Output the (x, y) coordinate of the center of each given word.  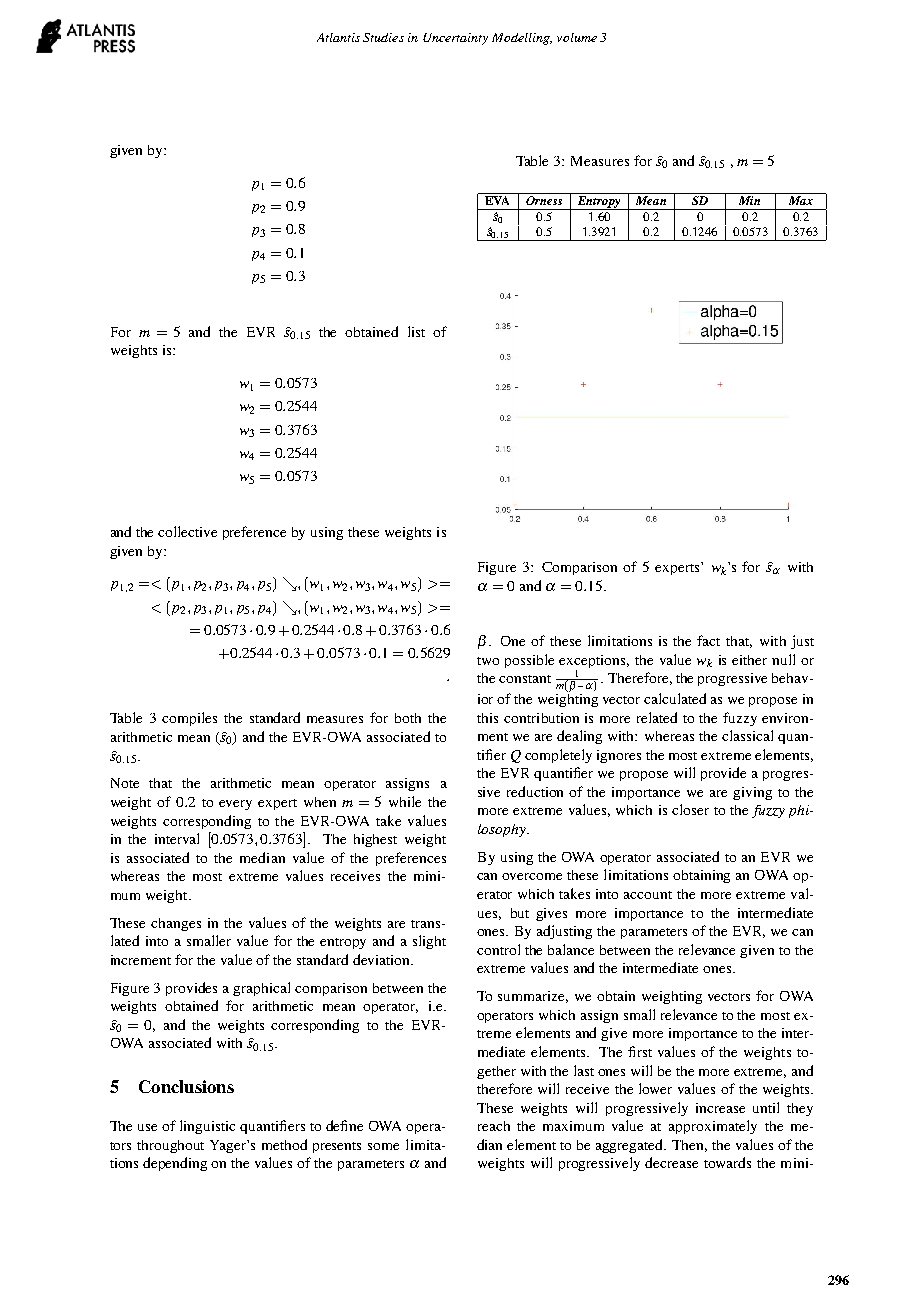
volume (577, 37)
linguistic (207, 1127)
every (235, 805)
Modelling (522, 39)
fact (708, 640)
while (405, 801)
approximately (713, 1127)
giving (752, 793)
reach (494, 1126)
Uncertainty (455, 39)
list (416, 331)
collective (187, 531)
